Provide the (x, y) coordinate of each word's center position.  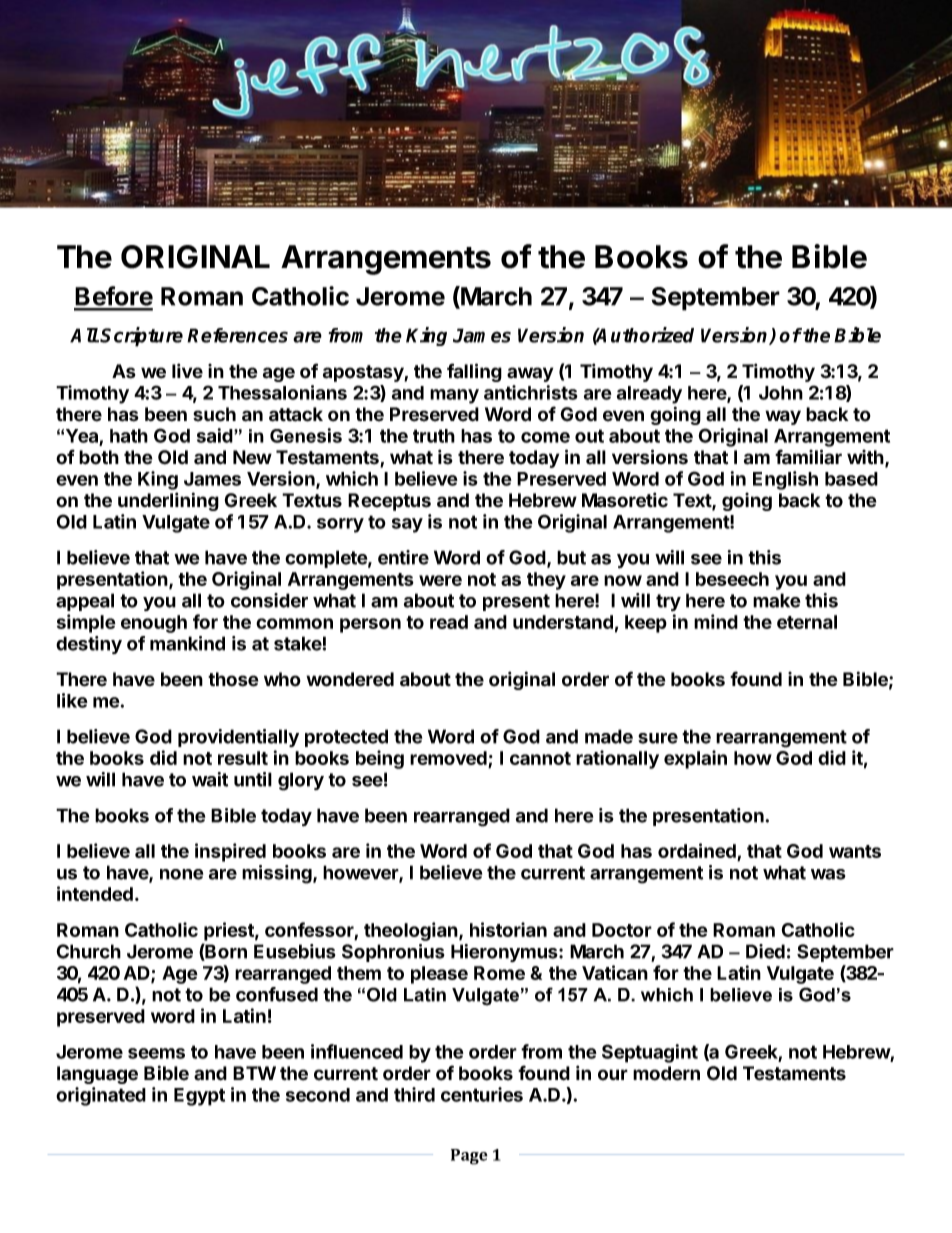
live (187, 371)
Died (765, 951)
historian (508, 929)
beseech (732, 579)
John (781, 393)
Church (88, 951)
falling (474, 372)
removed (449, 759)
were (440, 580)
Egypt (199, 1097)
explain (695, 759)
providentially (238, 738)
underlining (168, 501)
